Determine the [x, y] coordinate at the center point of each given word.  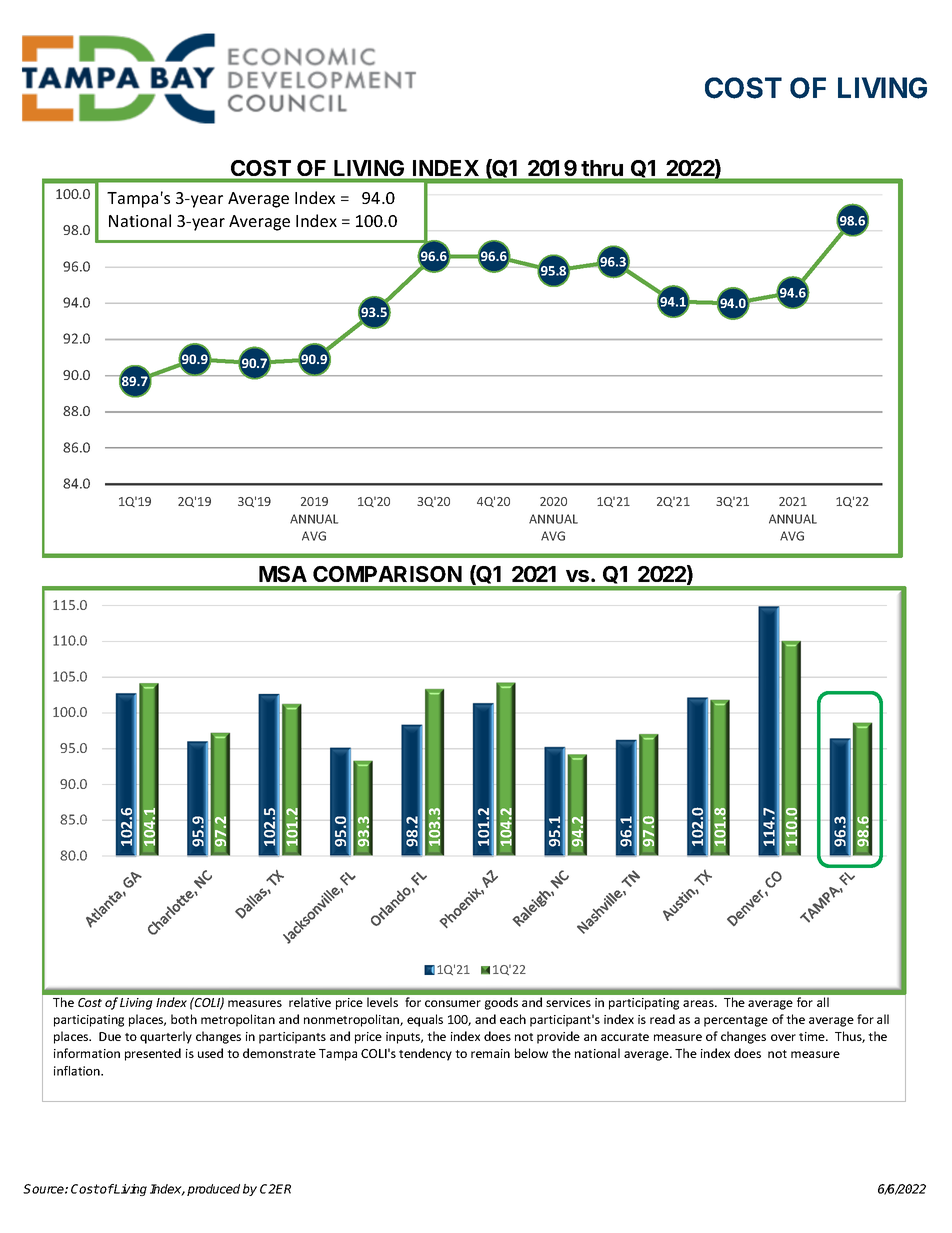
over [783, 1037]
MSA [283, 574]
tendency [425, 1054]
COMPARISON [387, 574]
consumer [453, 1003]
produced [213, 1190]
